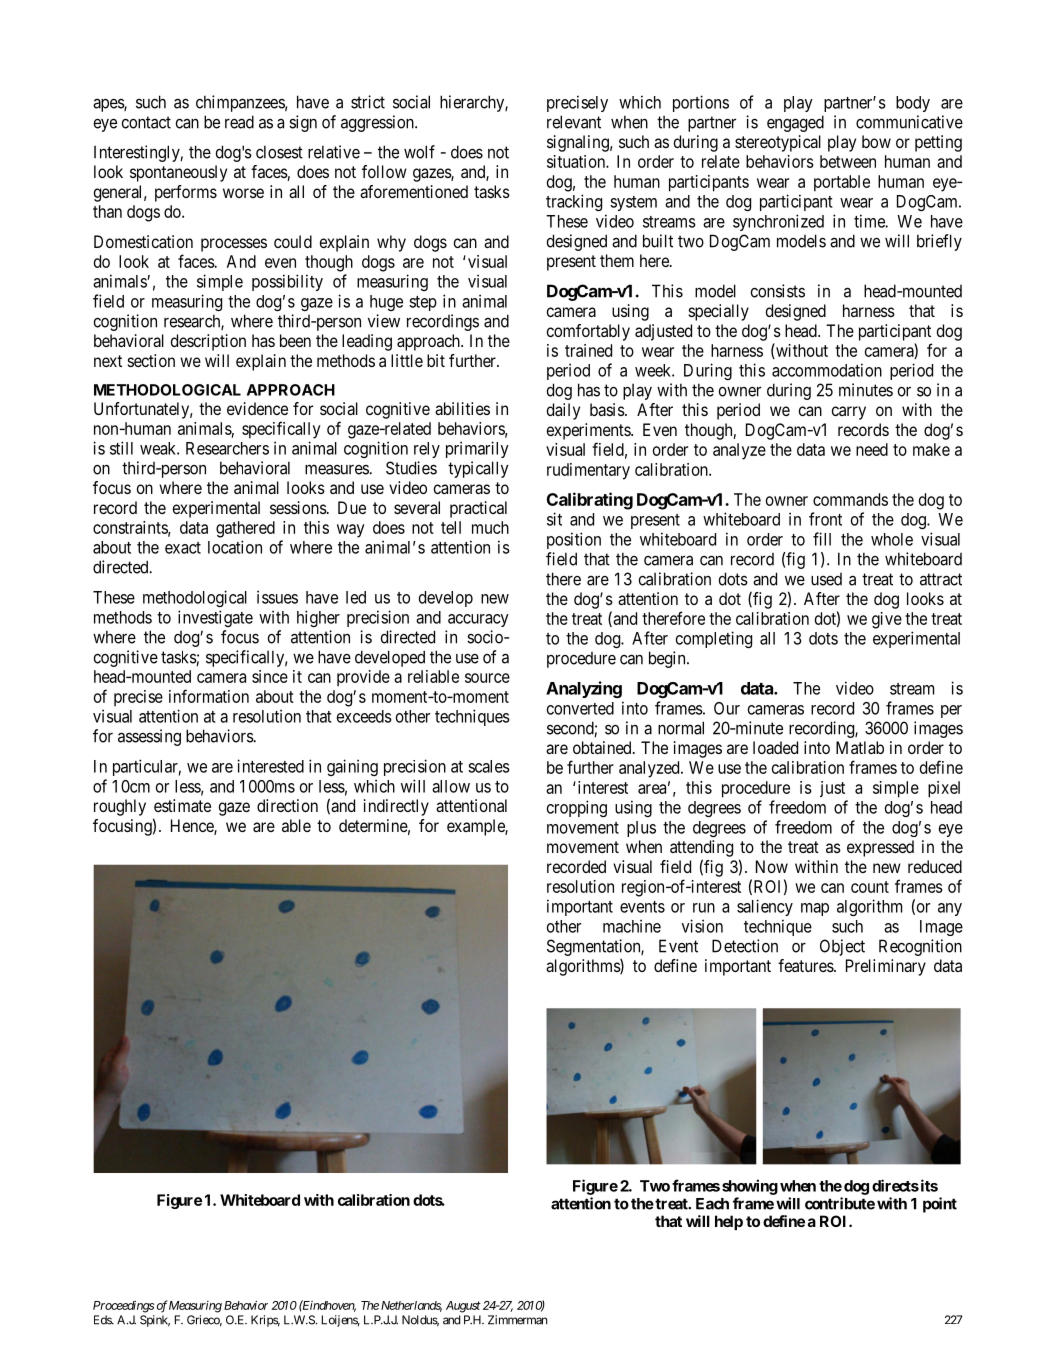  What do you see at coordinates (518, 1320) in the screenshot?
I see `Zimmerman` at bounding box center [518, 1320].
